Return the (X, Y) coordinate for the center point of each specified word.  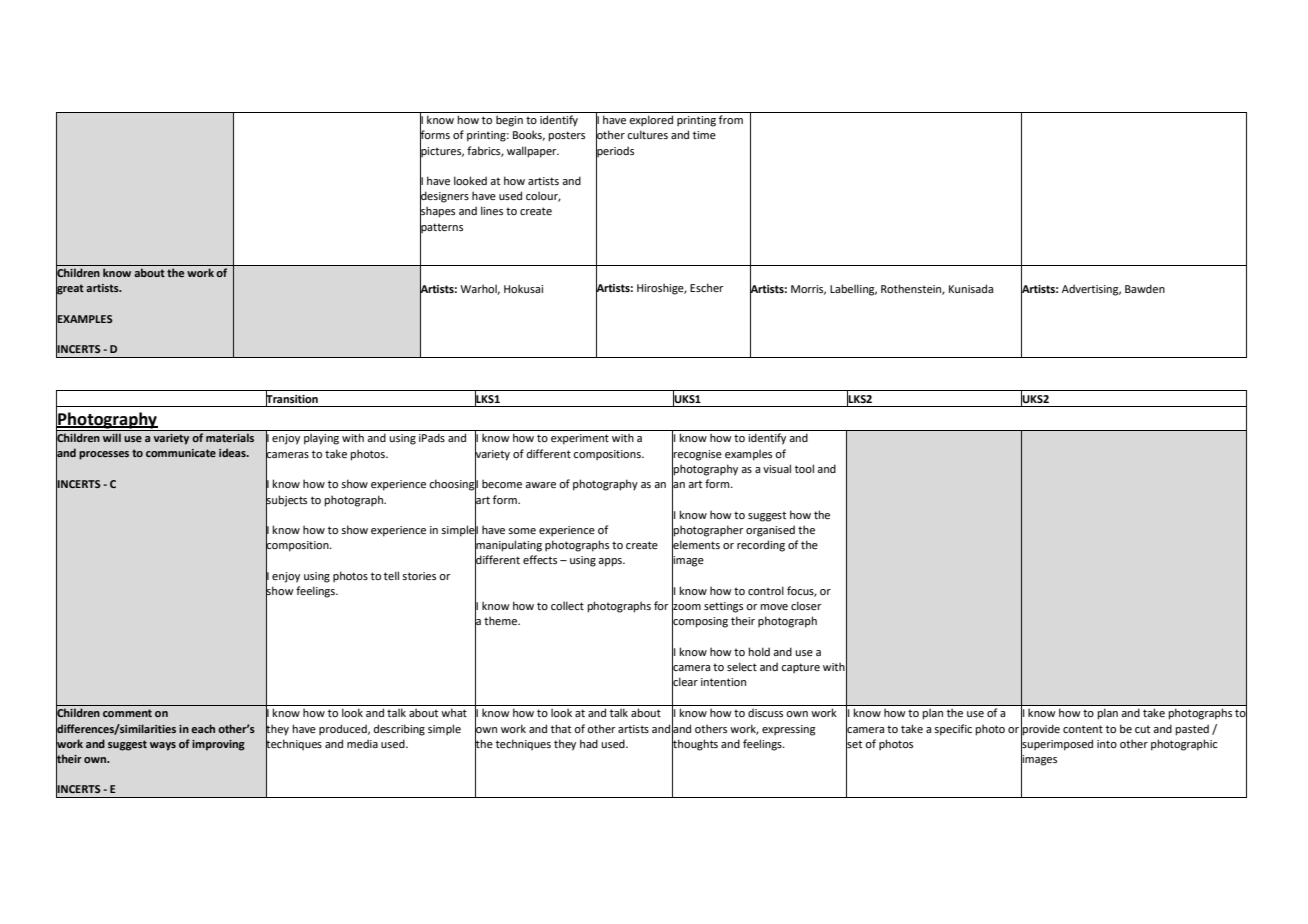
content (1083, 729)
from (731, 119)
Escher (707, 287)
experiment (580, 439)
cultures (647, 134)
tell (391, 575)
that (561, 728)
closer (806, 605)
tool (804, 468)
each (203, 728)
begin (509, 121)
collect (567, 605)
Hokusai (523, 288)
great (70, 290)
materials (230, 437)
